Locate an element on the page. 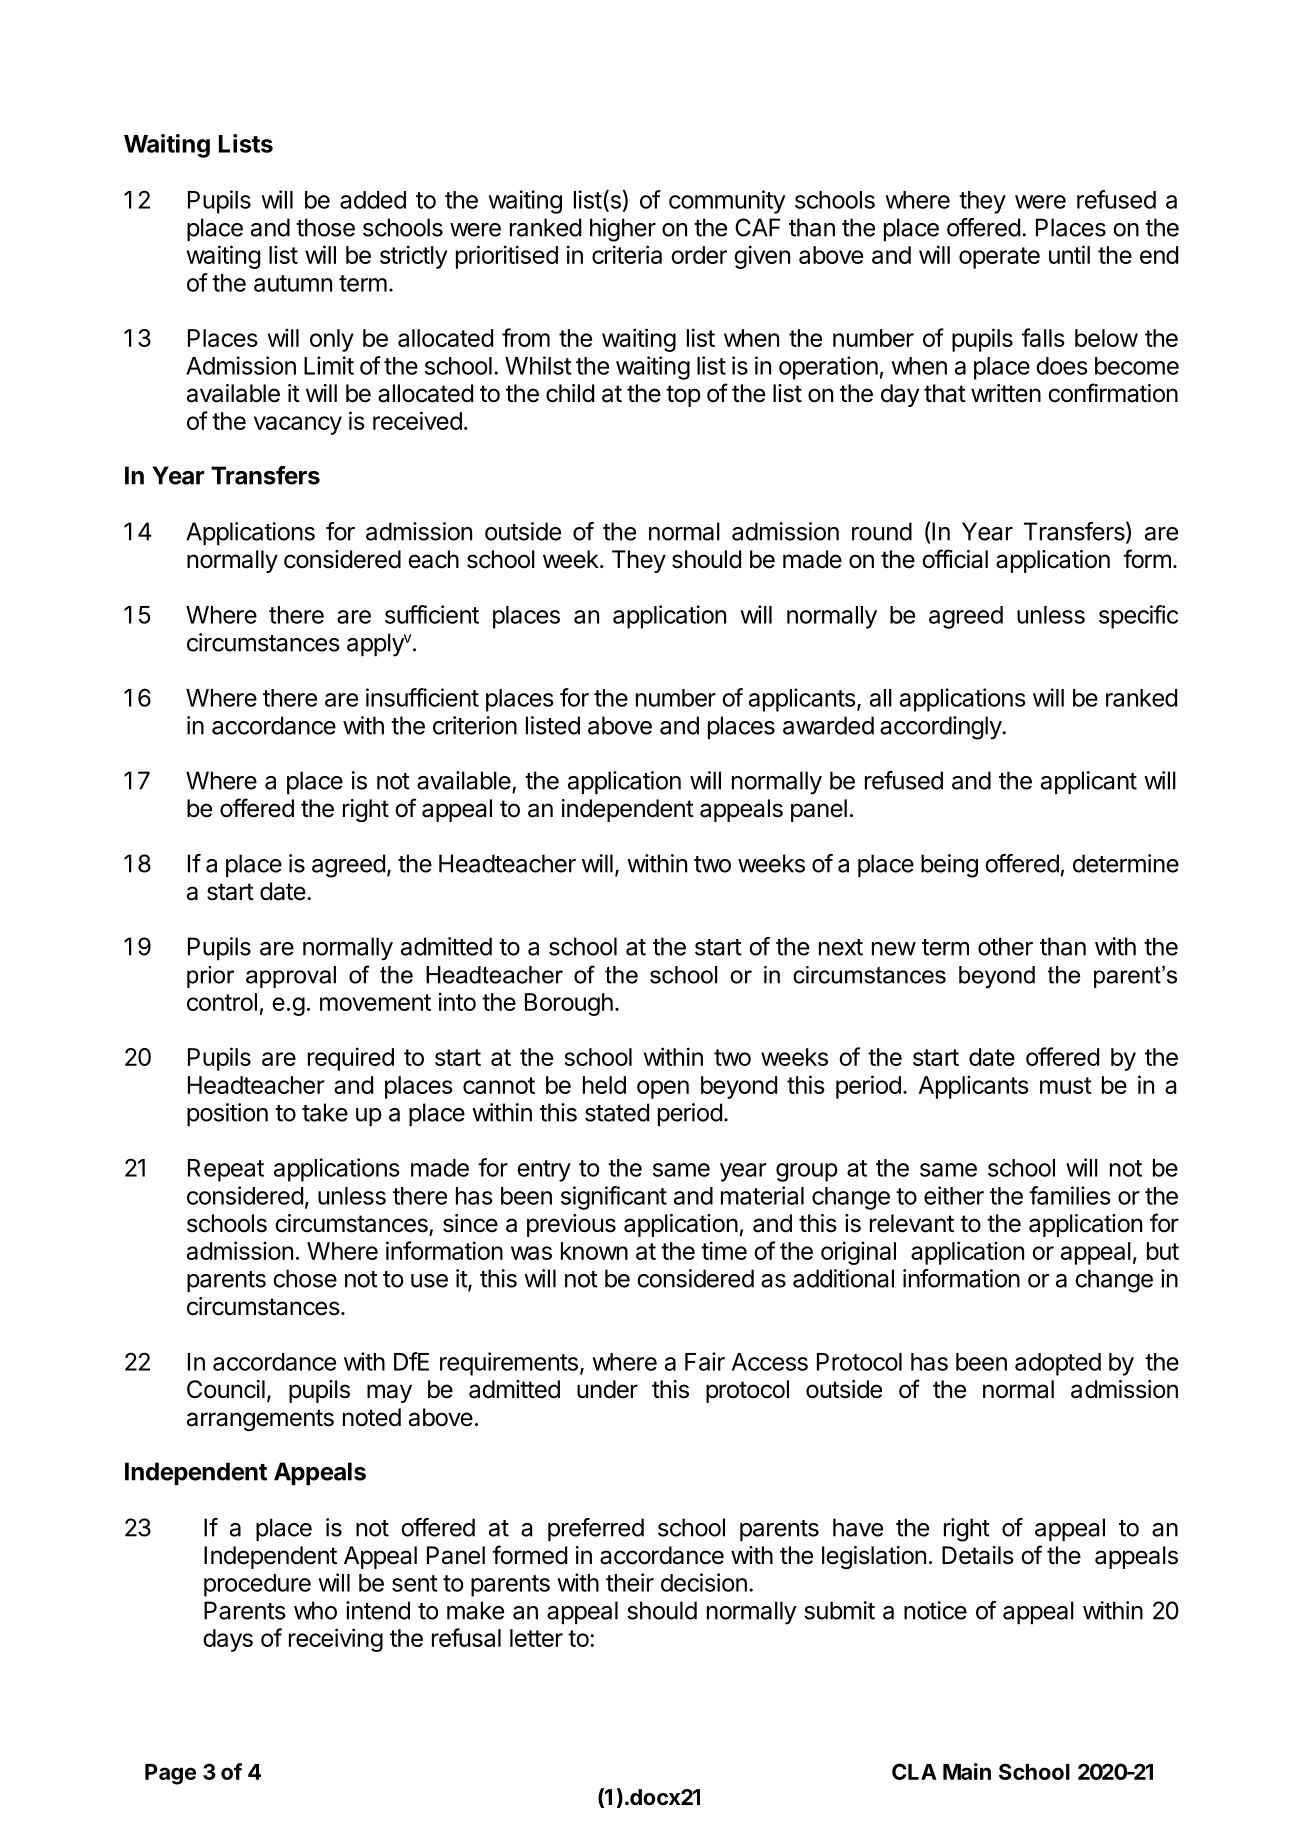 Image resolution: width=1302 pixels, height=1841 pixels. approval is located at coordinates (291, 977).
